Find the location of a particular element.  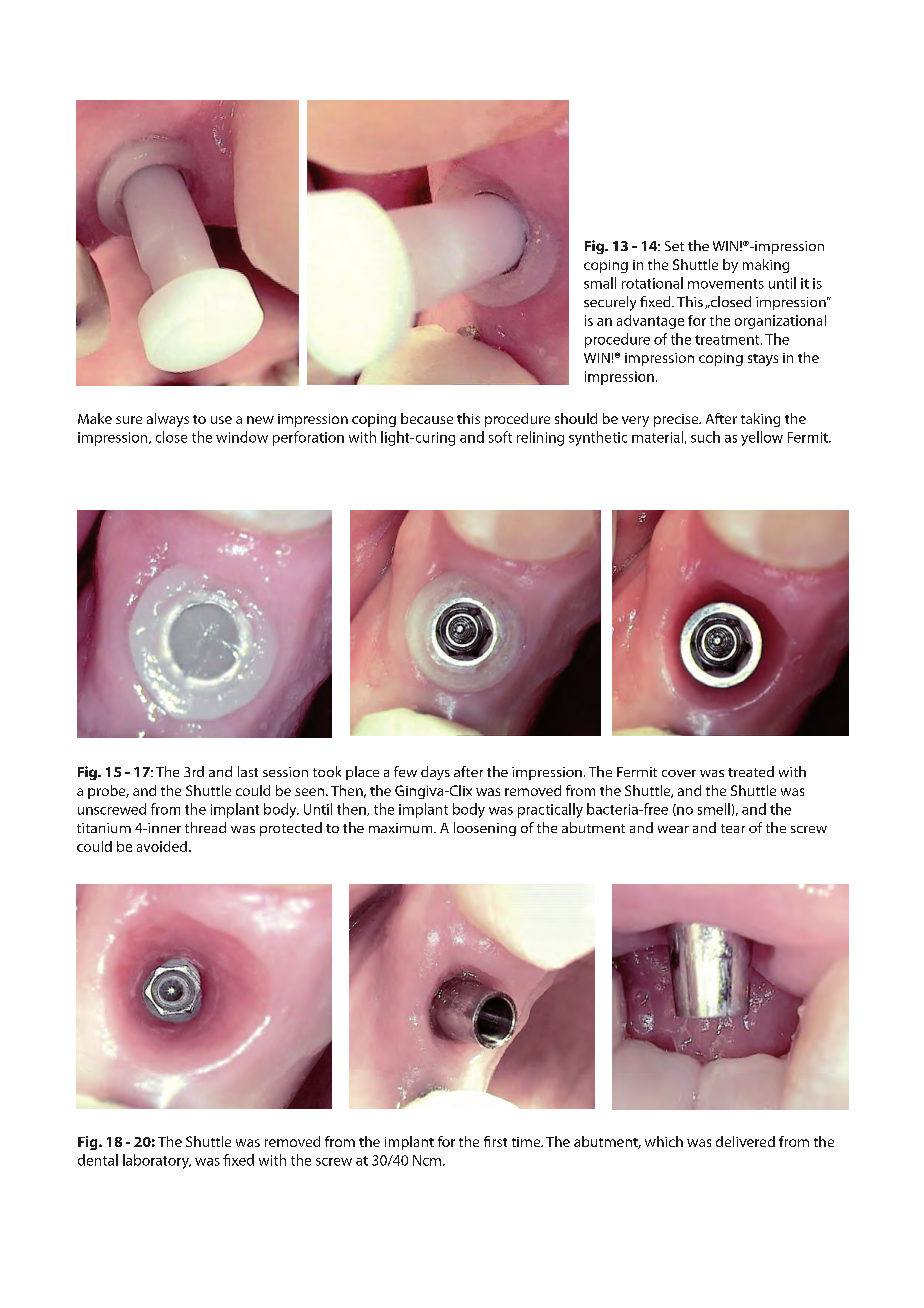

days is located at coordinates (435, 773).
